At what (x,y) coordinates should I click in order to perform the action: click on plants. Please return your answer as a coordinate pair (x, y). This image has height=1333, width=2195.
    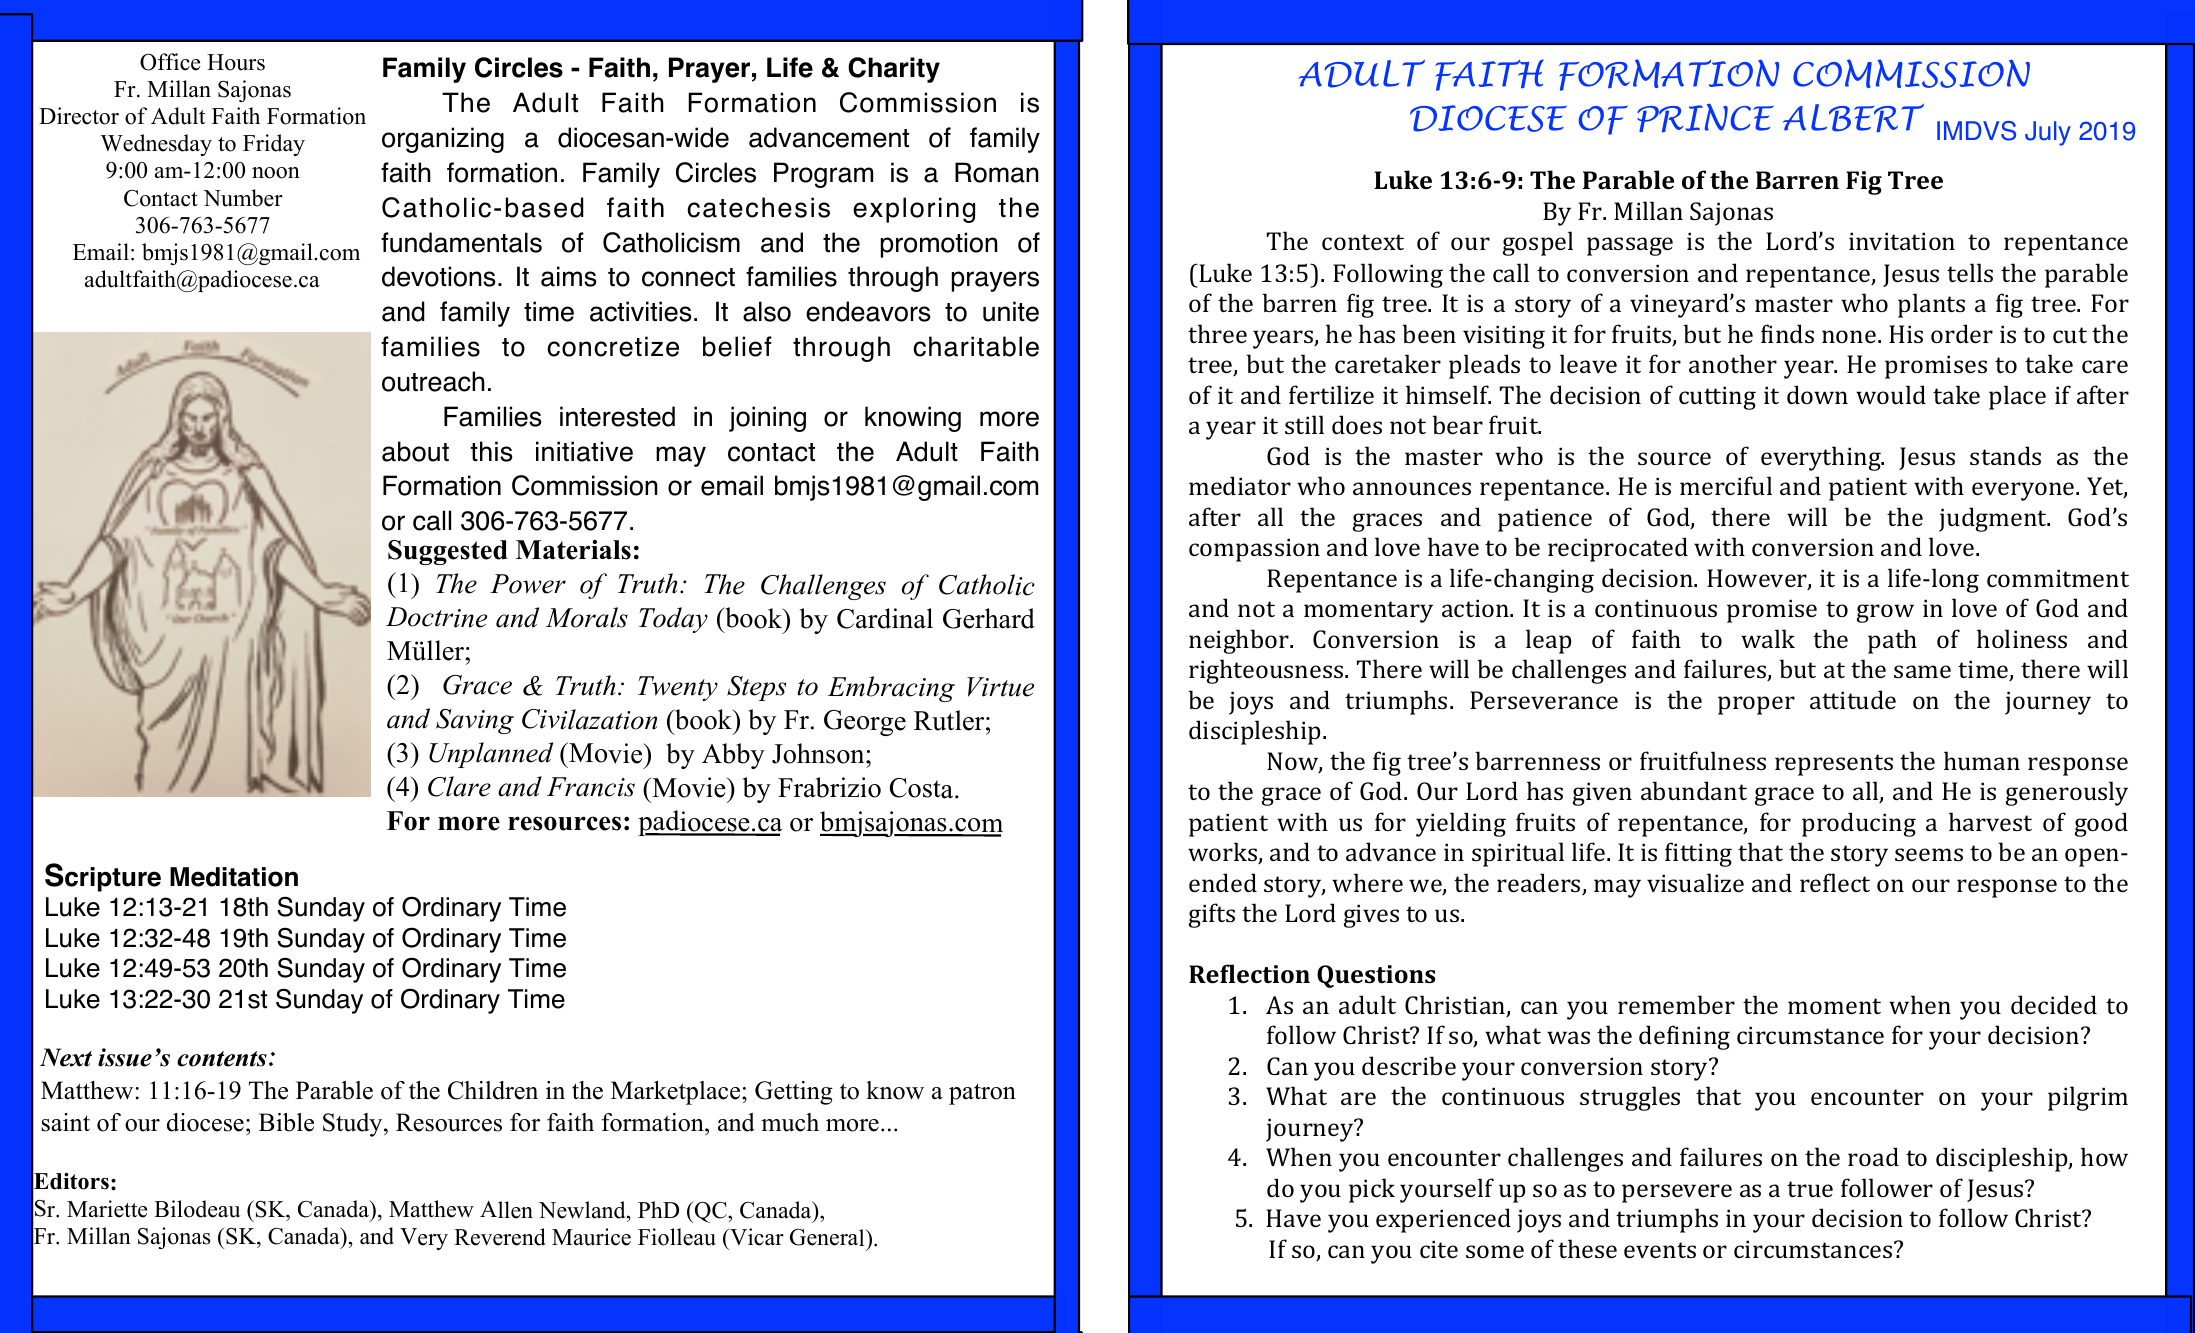
    Looking at the image, I should click on (1931, 305).
